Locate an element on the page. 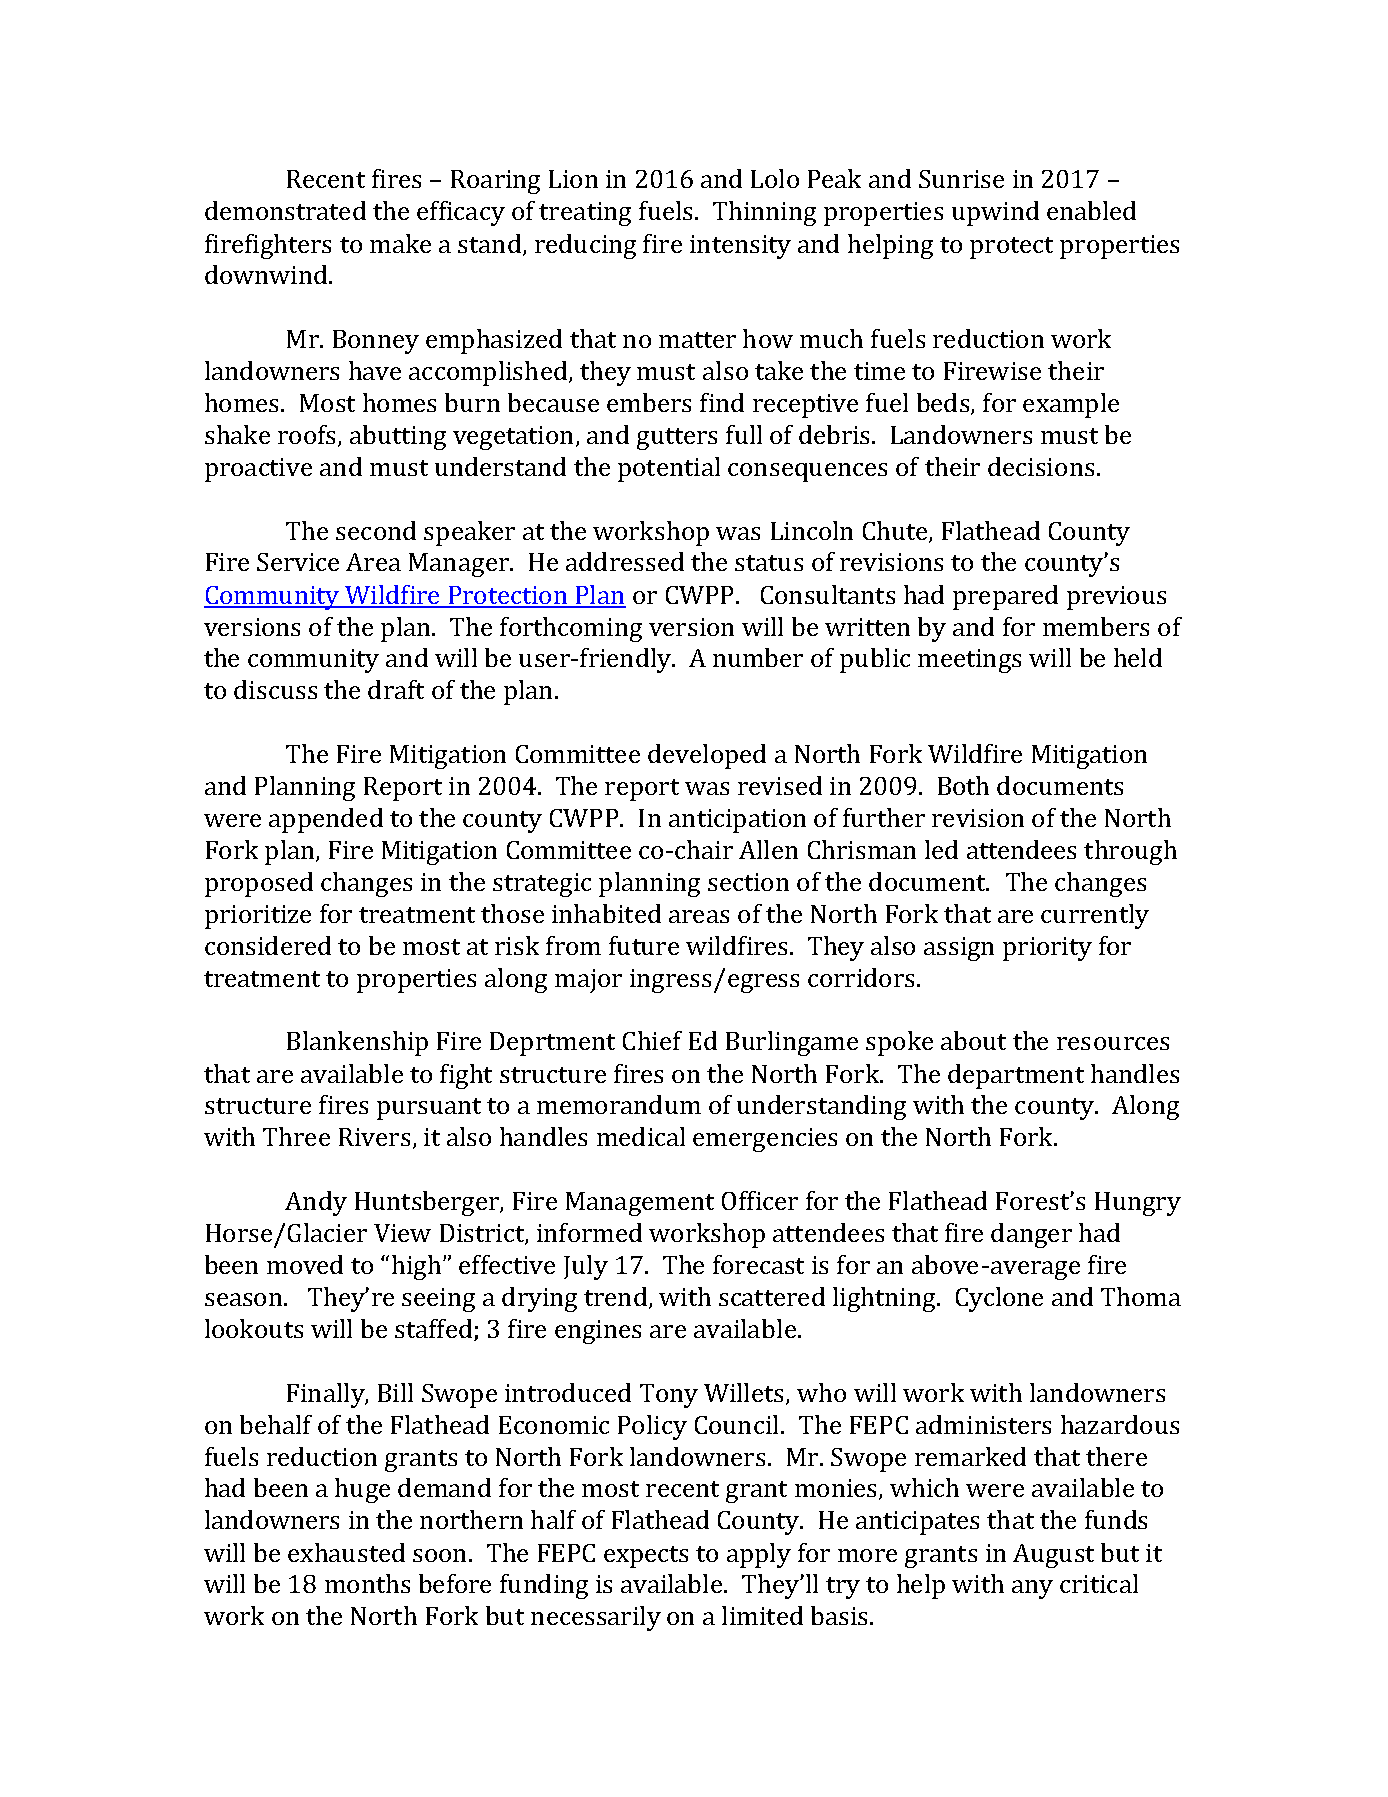  intensity is located at coordinates (740, 247).
